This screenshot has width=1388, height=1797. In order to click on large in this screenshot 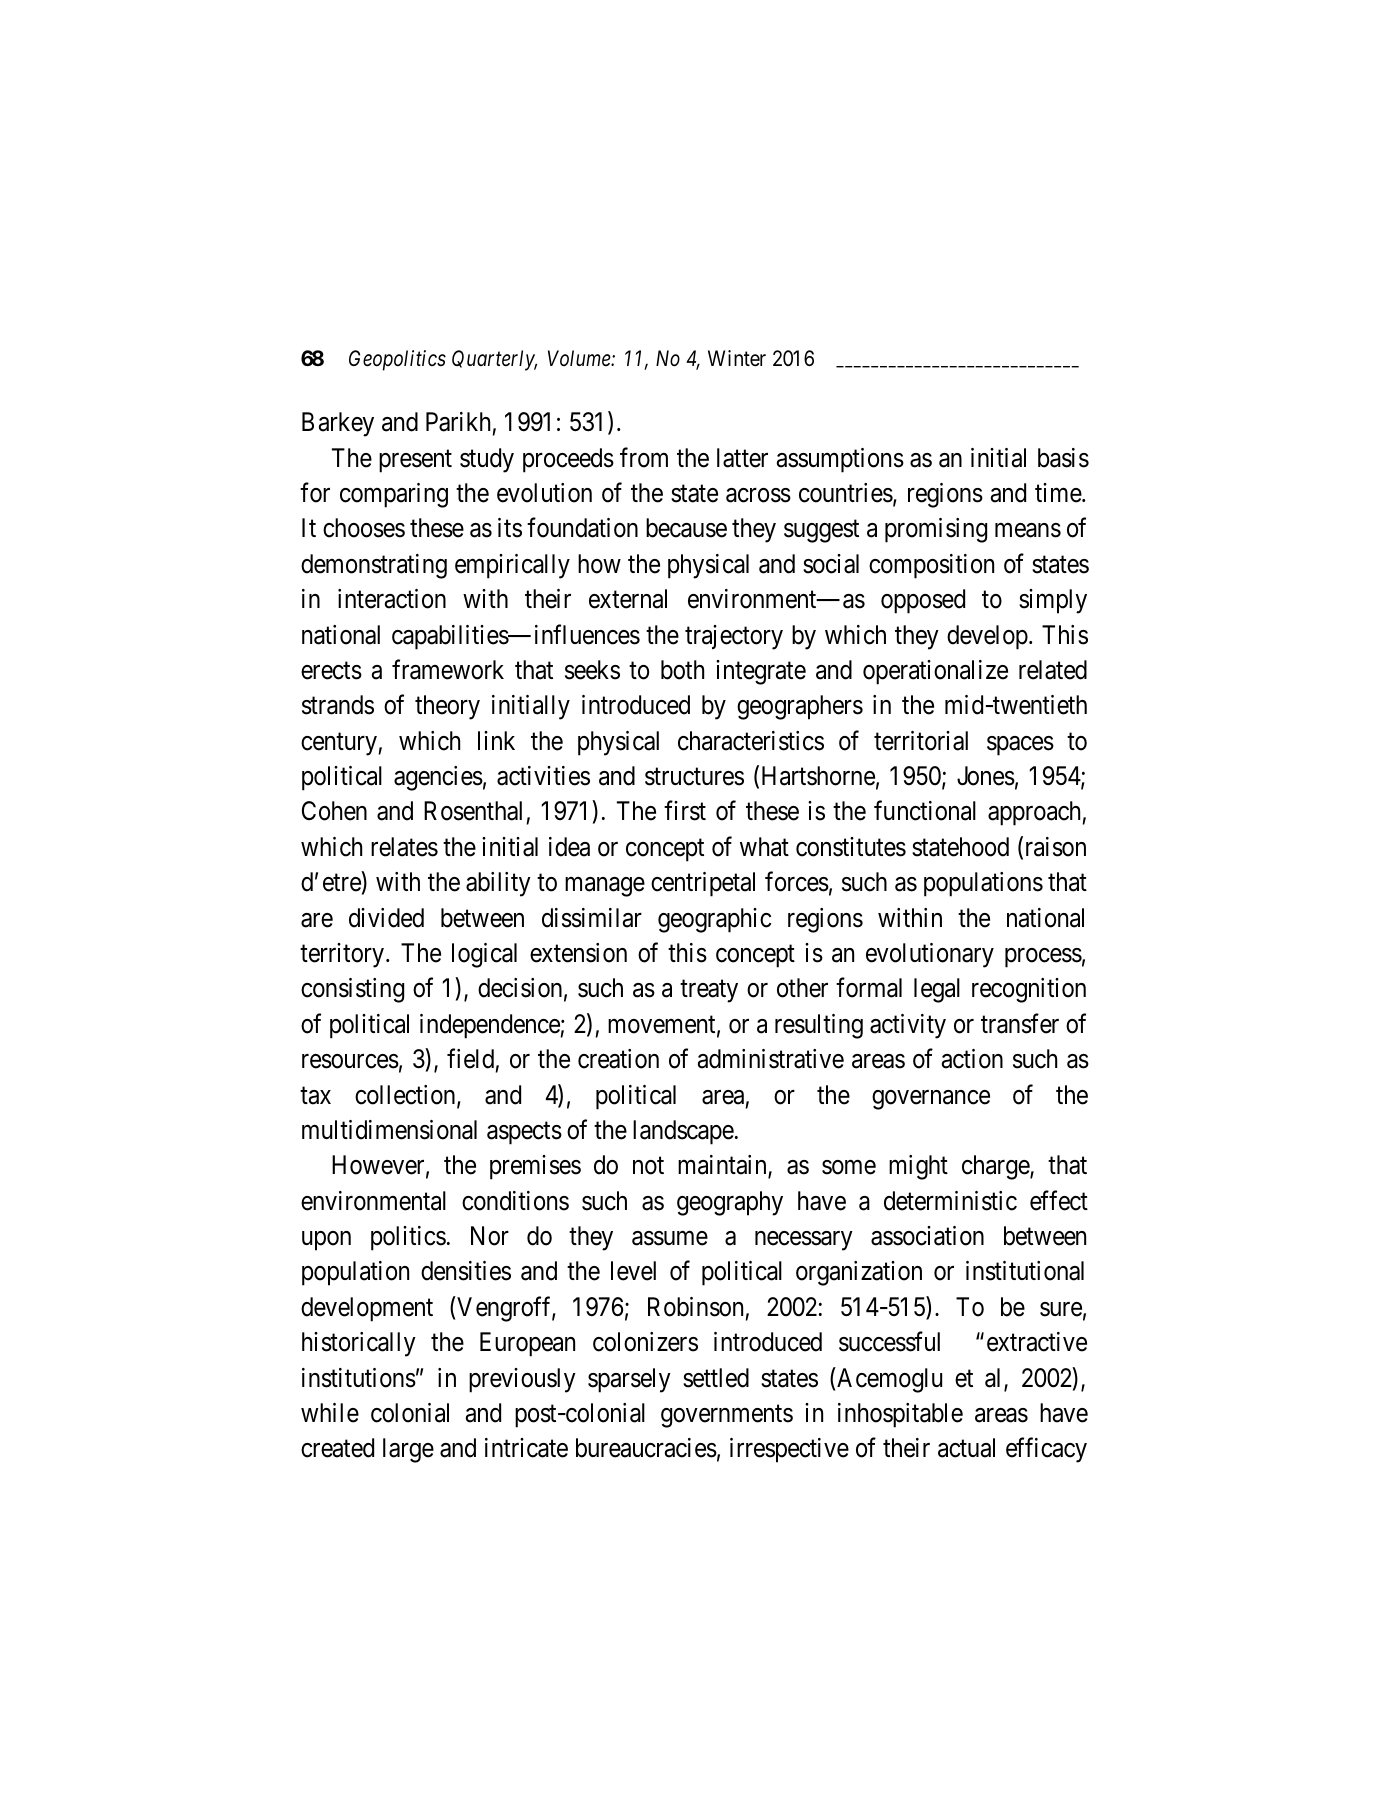, I will do `click(408, 1450)`.
